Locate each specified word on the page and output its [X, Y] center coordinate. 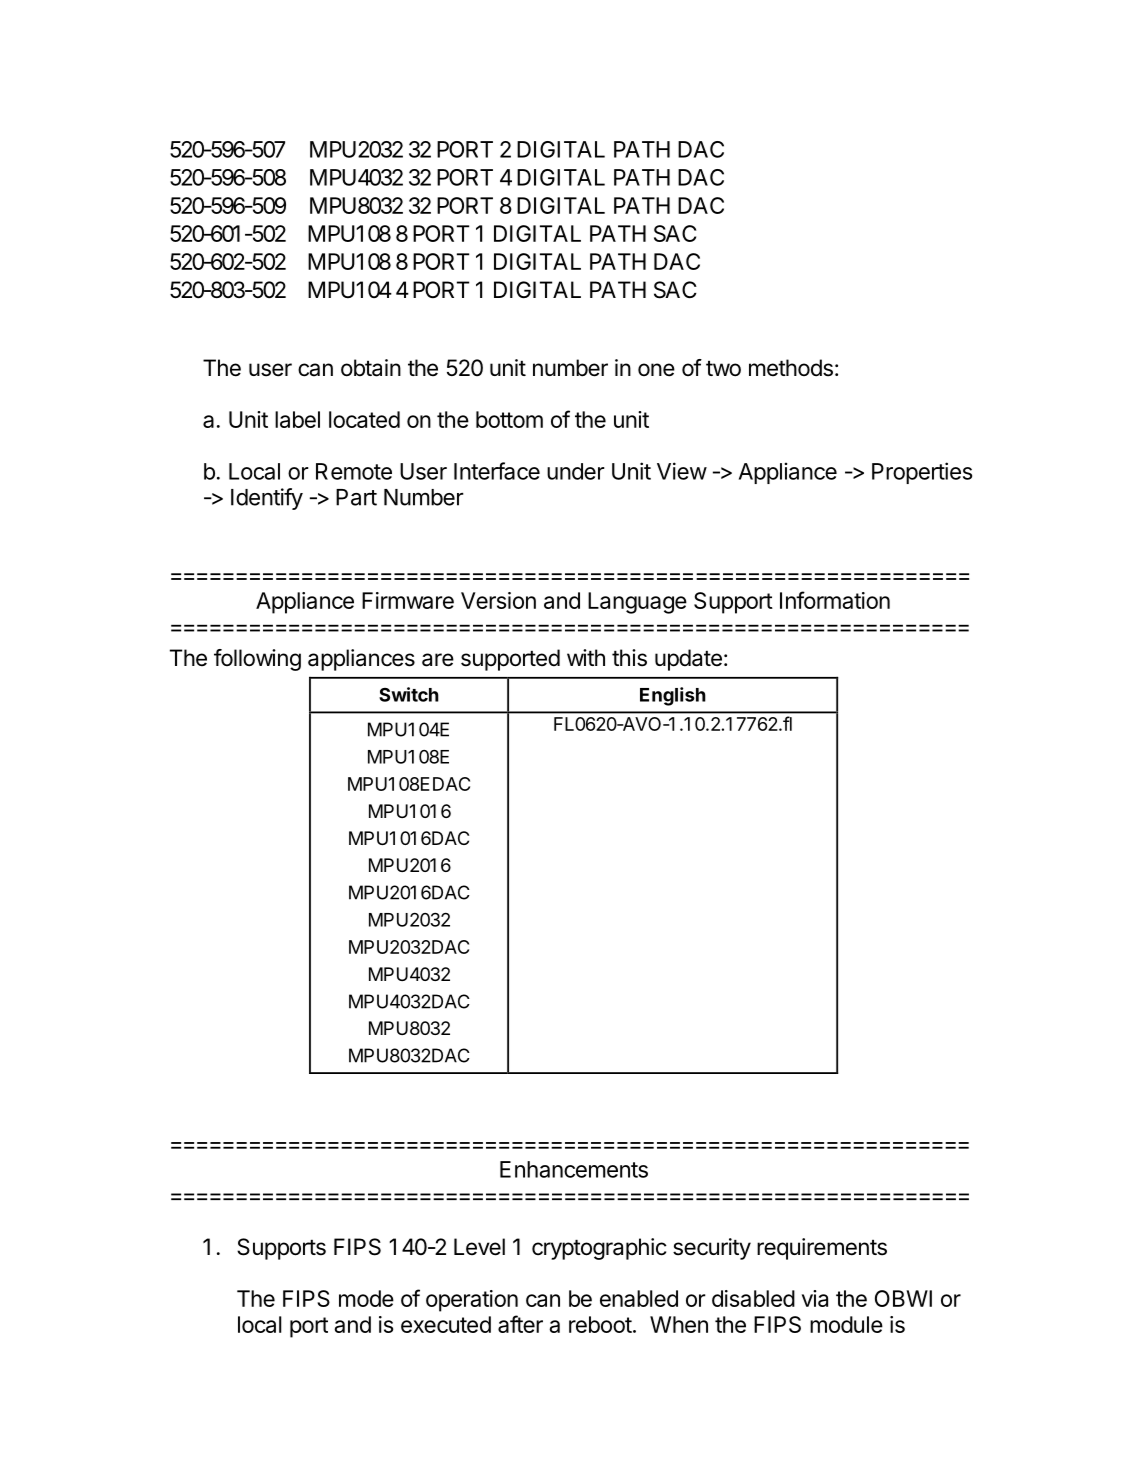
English [673, 696]
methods [791, 368]
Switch [409, 694]
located [364, 419]
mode [366, 1298]
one [656, 370]
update [688, 660]
